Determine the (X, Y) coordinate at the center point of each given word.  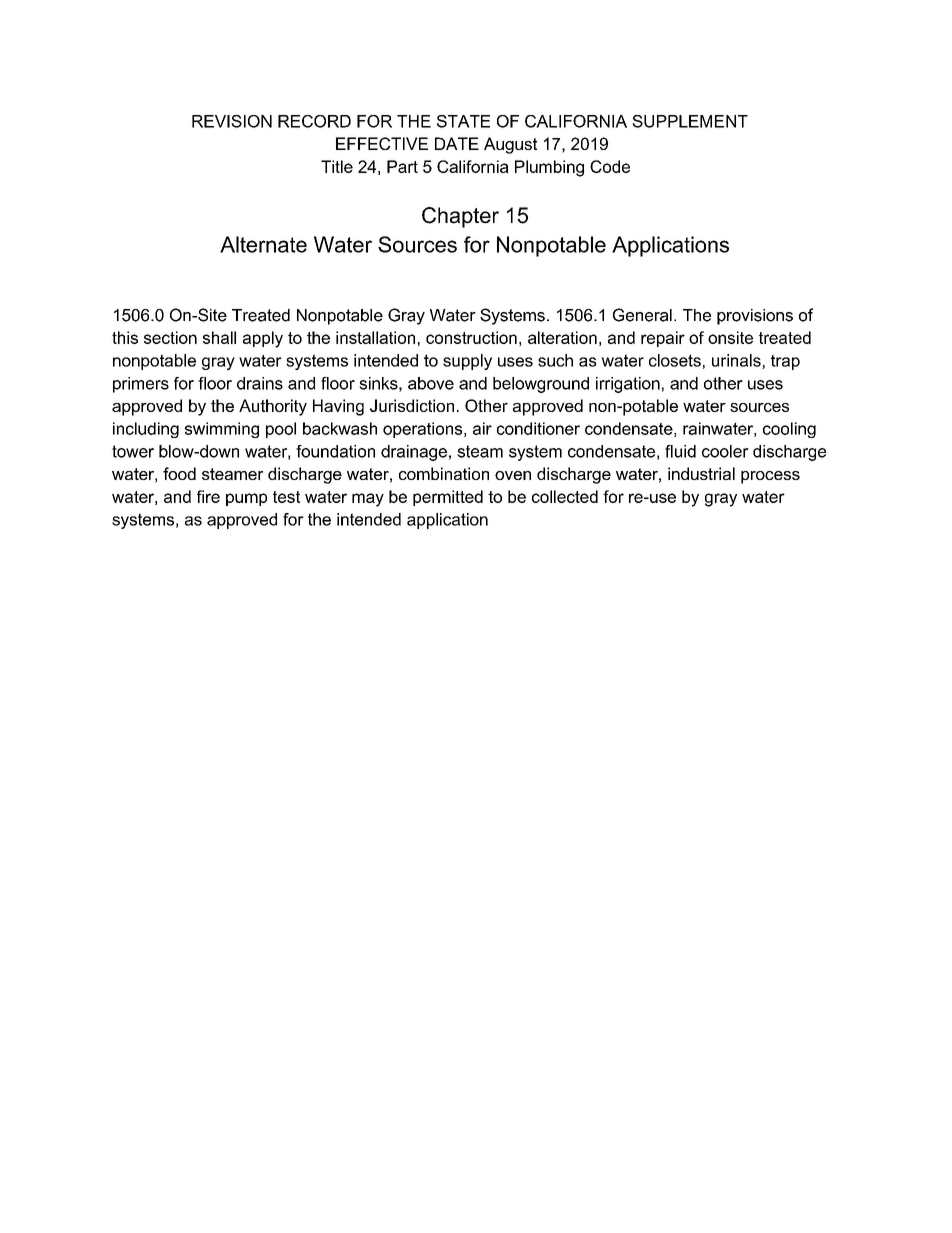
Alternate (263, 244)
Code (610, 166)
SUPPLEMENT (690, 121)
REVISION (232, 121)
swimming (222, 430)
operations (422, 430)
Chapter (460, 217)
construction (471, 337)
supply (467, 362)
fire (208, 496)
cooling (789, 430)
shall (219, 337)
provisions (755, 317)
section (170, 337)
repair (663, 339)
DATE (457, 143)
